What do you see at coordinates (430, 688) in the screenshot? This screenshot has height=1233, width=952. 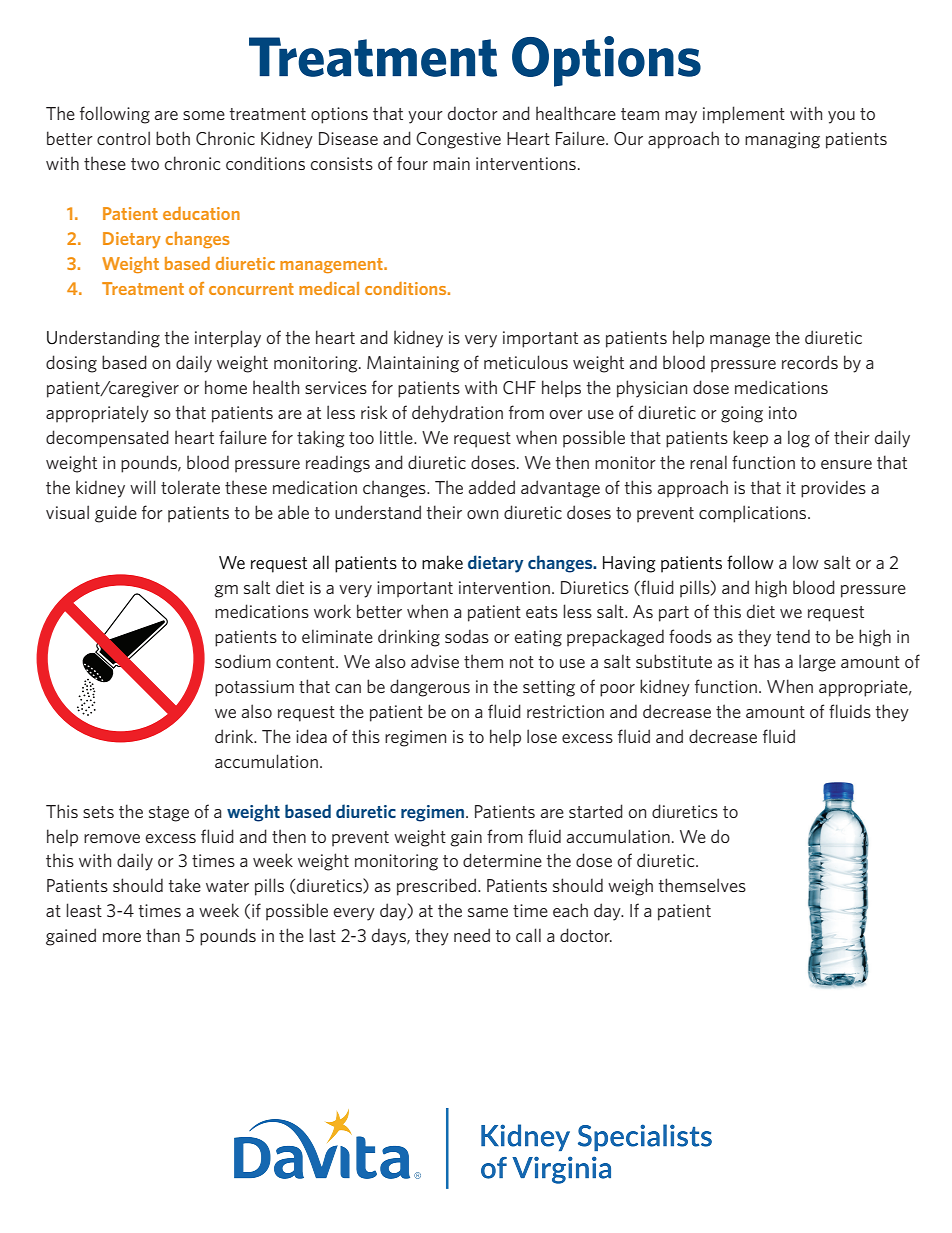 I see `dangerous` at bounding box center [430, 688].
